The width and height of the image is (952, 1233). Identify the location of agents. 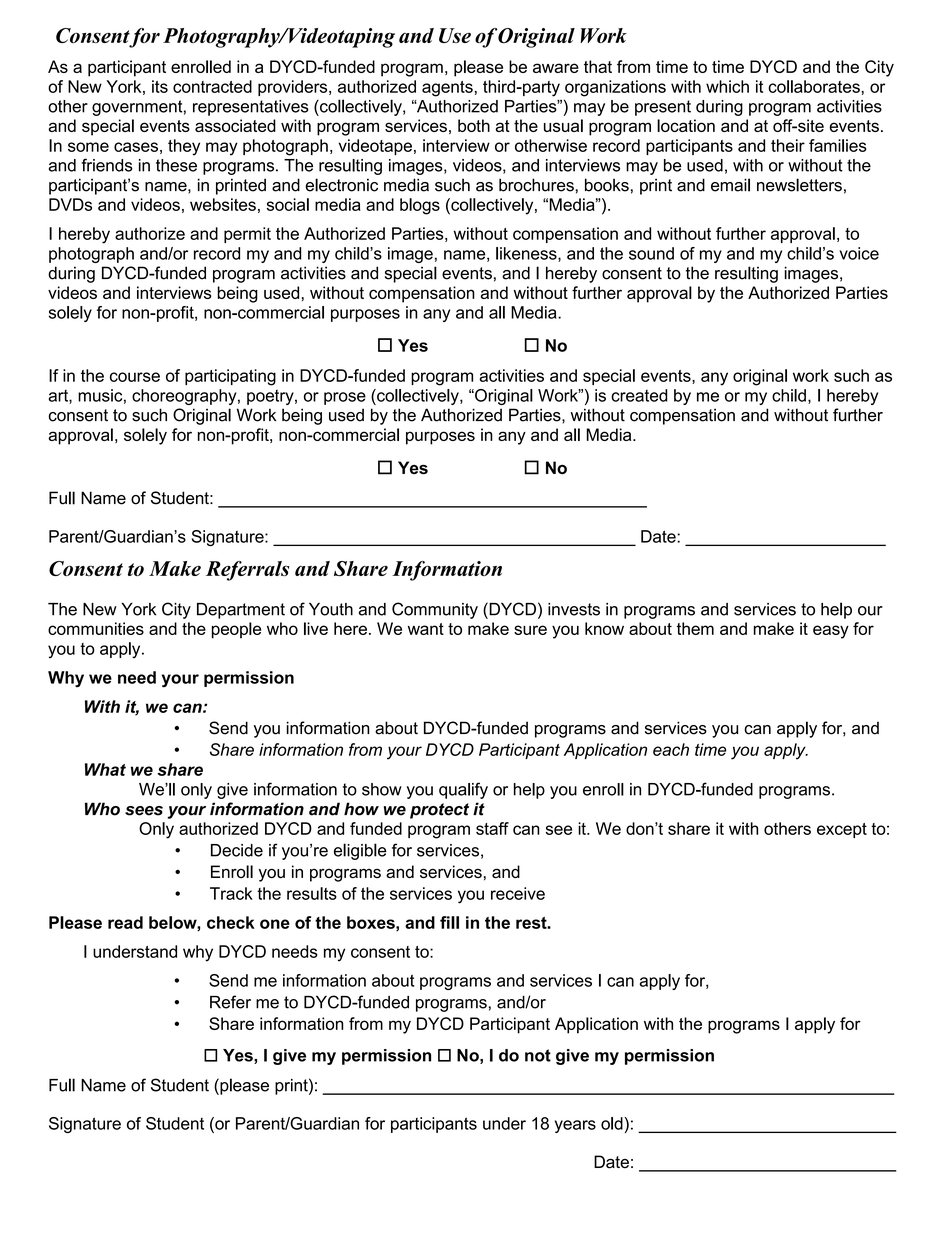
(447, 89).
